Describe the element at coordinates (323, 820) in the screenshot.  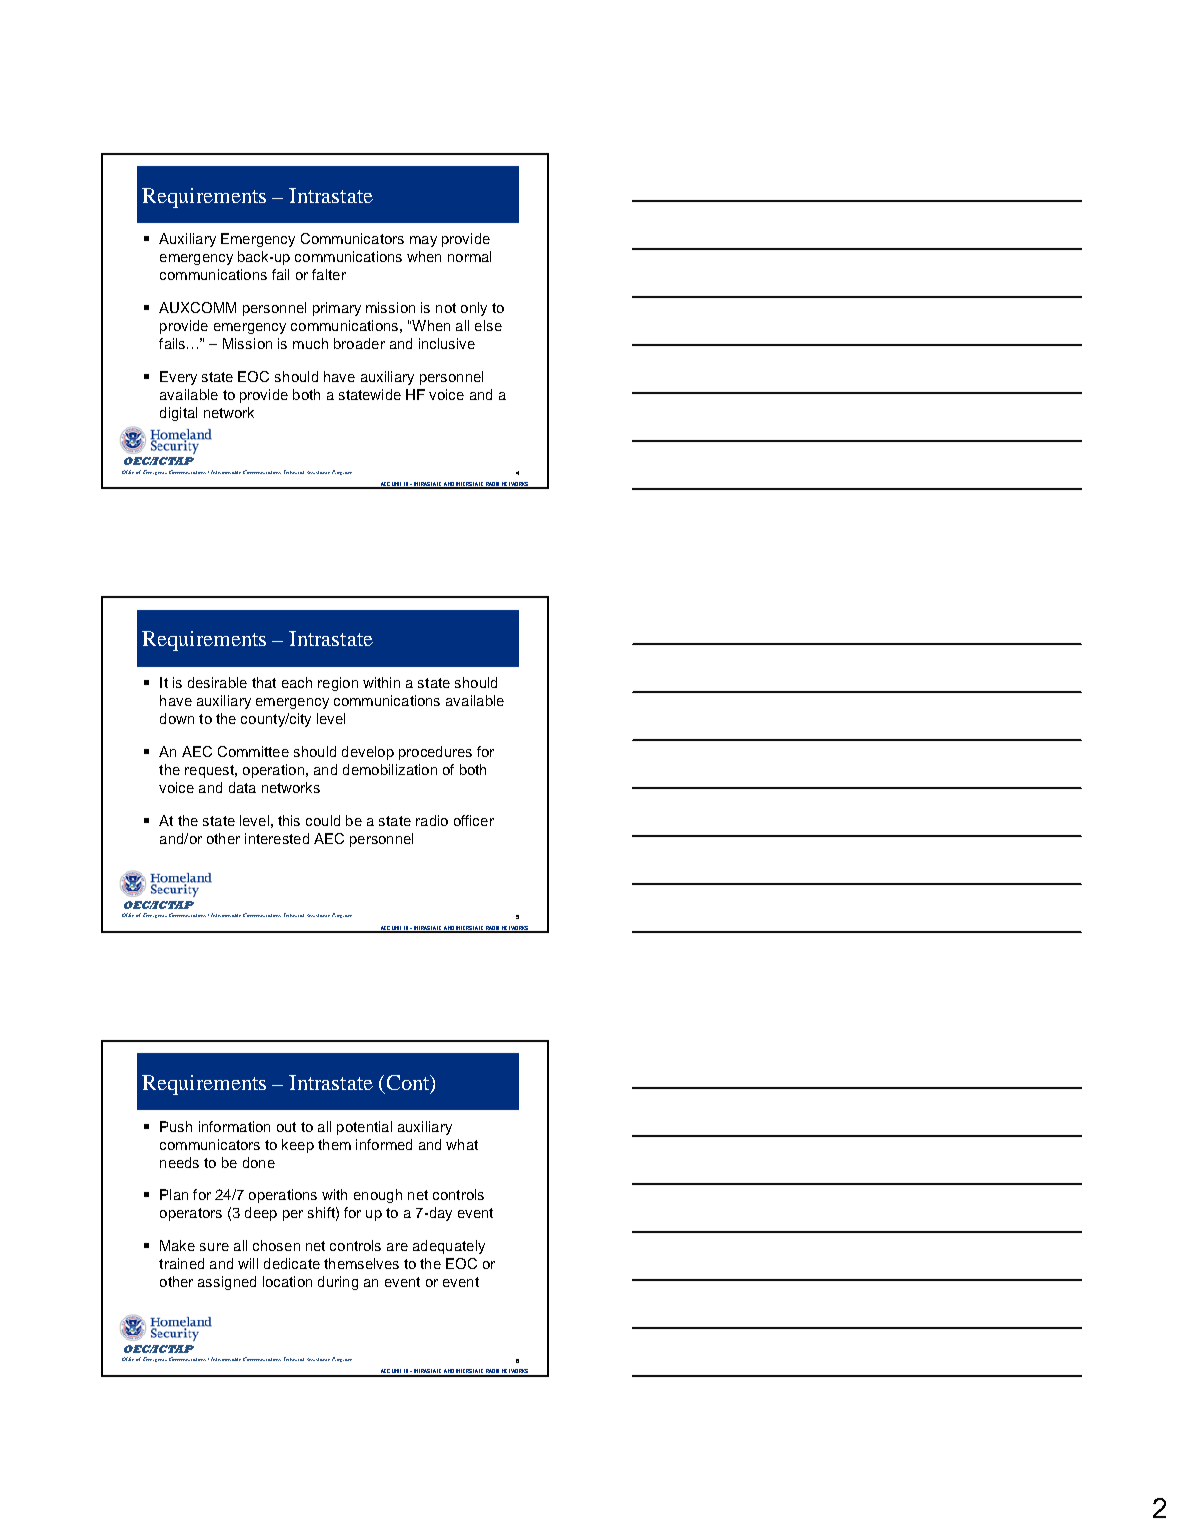
I see `could` at that location.
